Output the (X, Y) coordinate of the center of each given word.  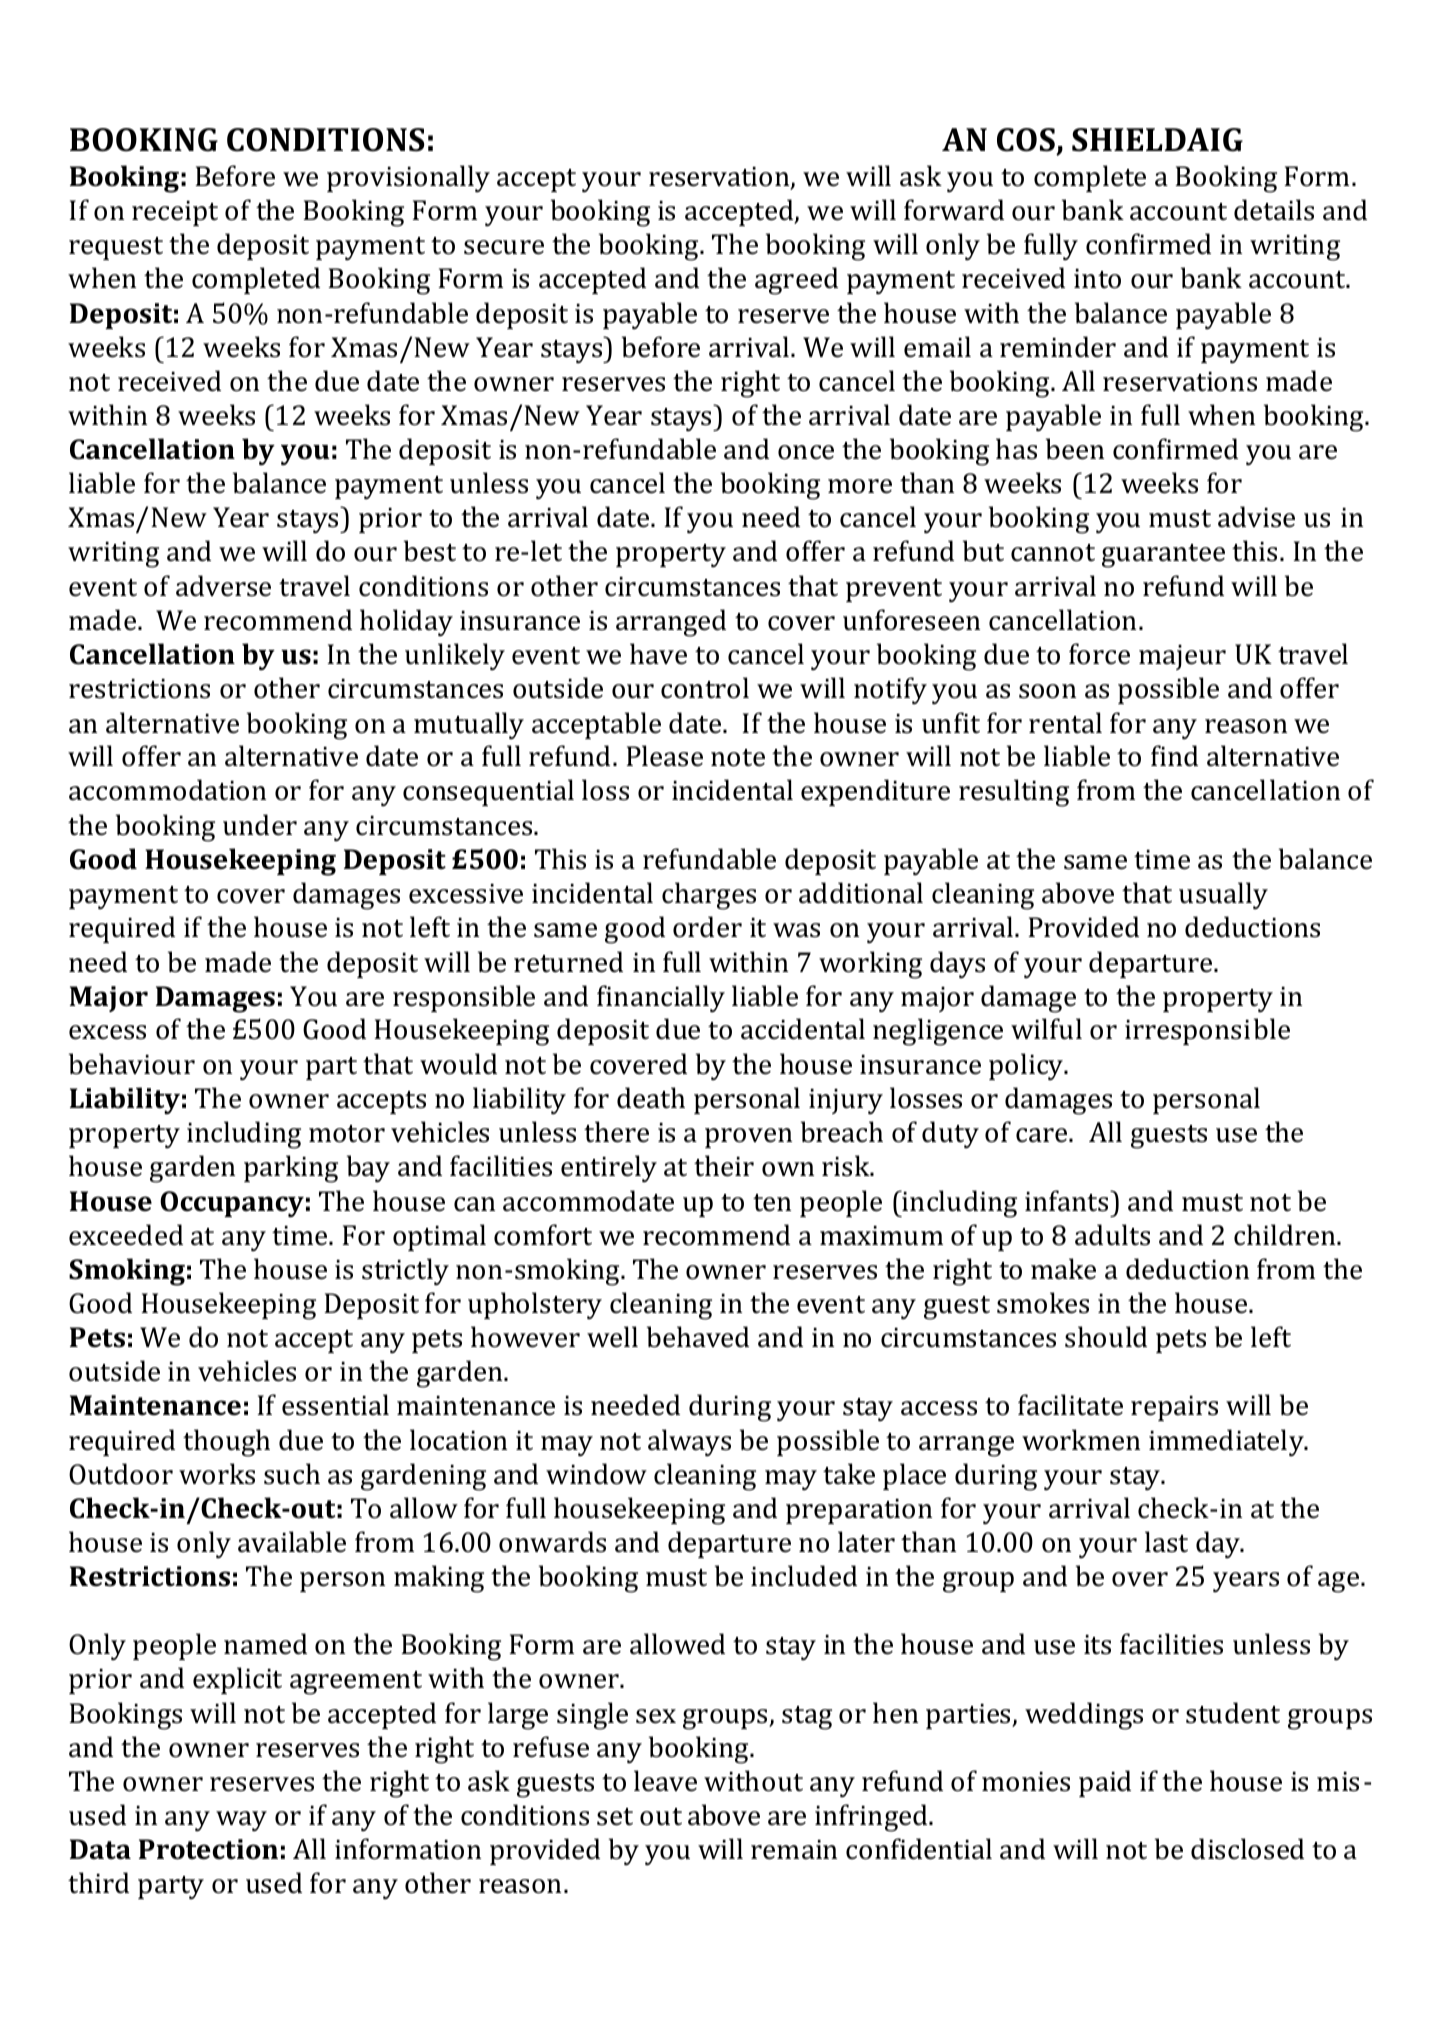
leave (665, 1781)
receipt (175, 213)
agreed (796, 281)
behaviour (132, 1064)
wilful (1046, 1029)
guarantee (1163, 556)
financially (661, 998)
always (689, 1442)
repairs (1174, 1408)
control (705, 688)
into (1097, 279)
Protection (208, 1849)
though (226, 1443)
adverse (223, 586)
